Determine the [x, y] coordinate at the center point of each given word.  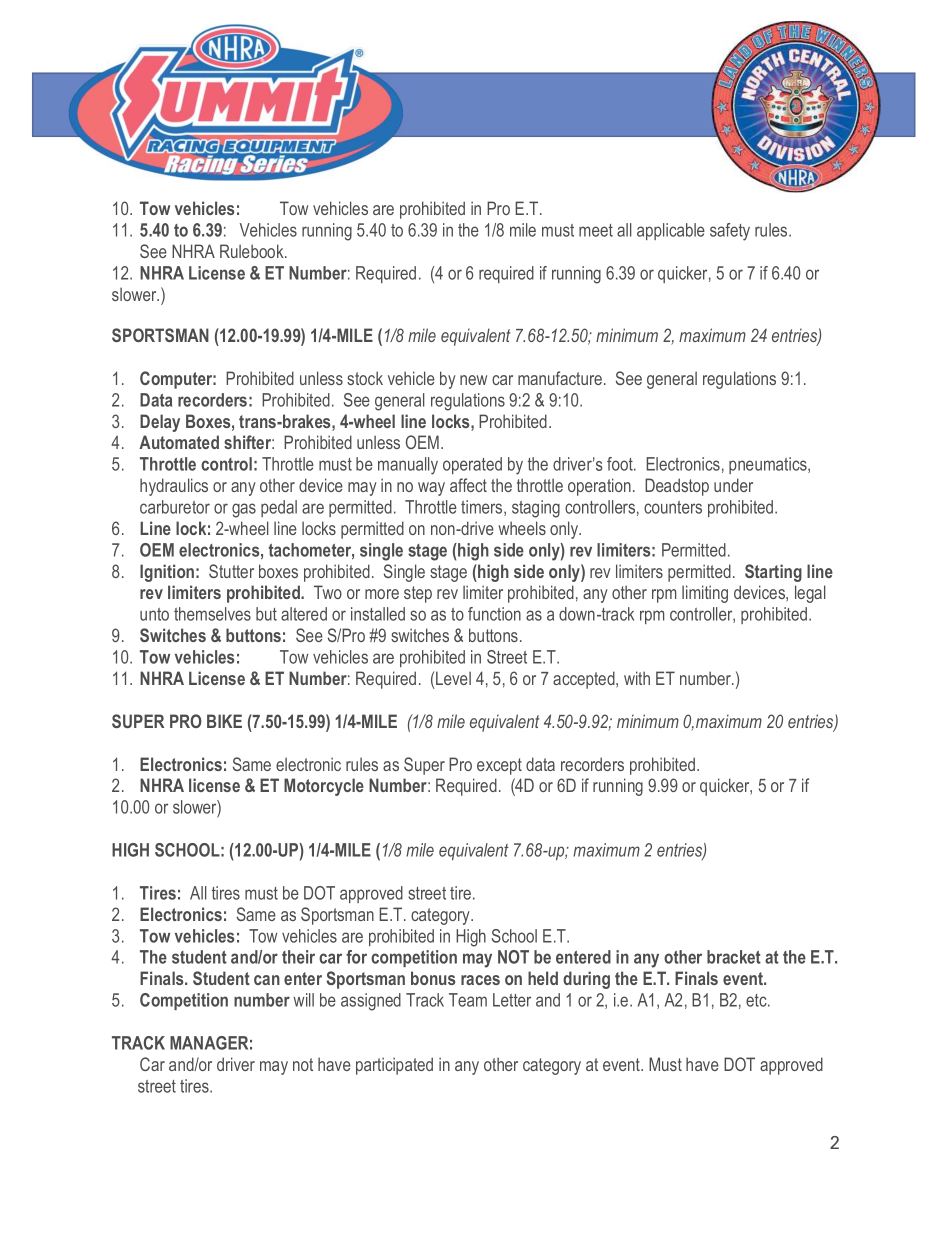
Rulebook [253, 251]
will [303, 1000]
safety [730, 232]
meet [596, 230]
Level [453, 678]
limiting [705, 594]
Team [468, 1000]
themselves [212, 614]
